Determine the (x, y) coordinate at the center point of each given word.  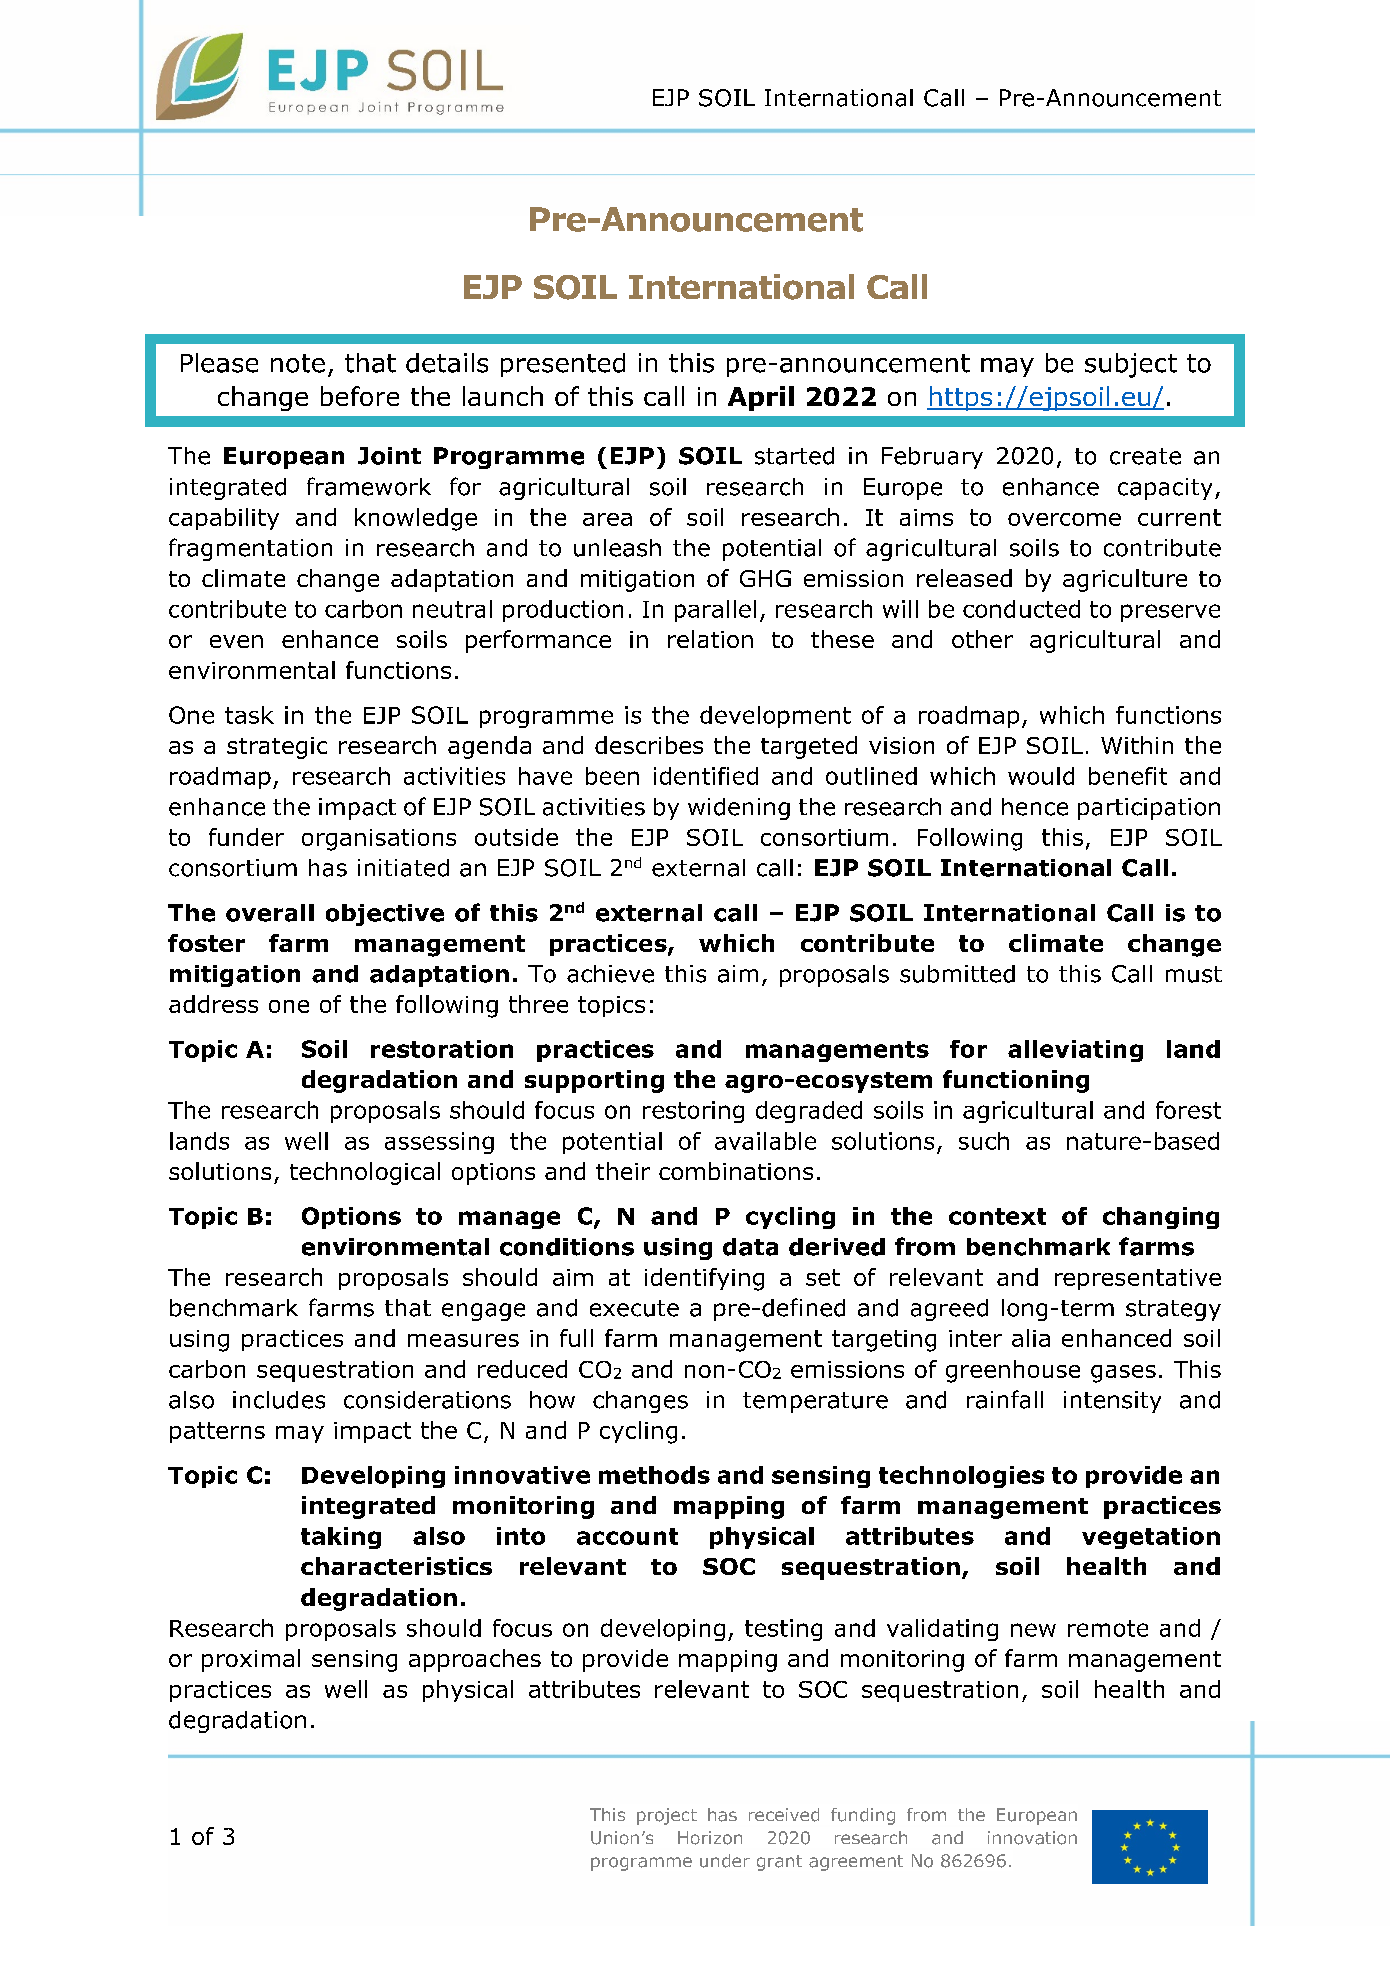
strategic (277, 748)
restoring (693, 1112)
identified (706, 776)
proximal (251, 1660)
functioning (1016, 1081)
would (1041, 776)
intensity (1112, 1402)
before (360, 396)
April (761, 398)
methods (654, 1475)
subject (1131, 365)
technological (365, 1173)
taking (341, 1538)
